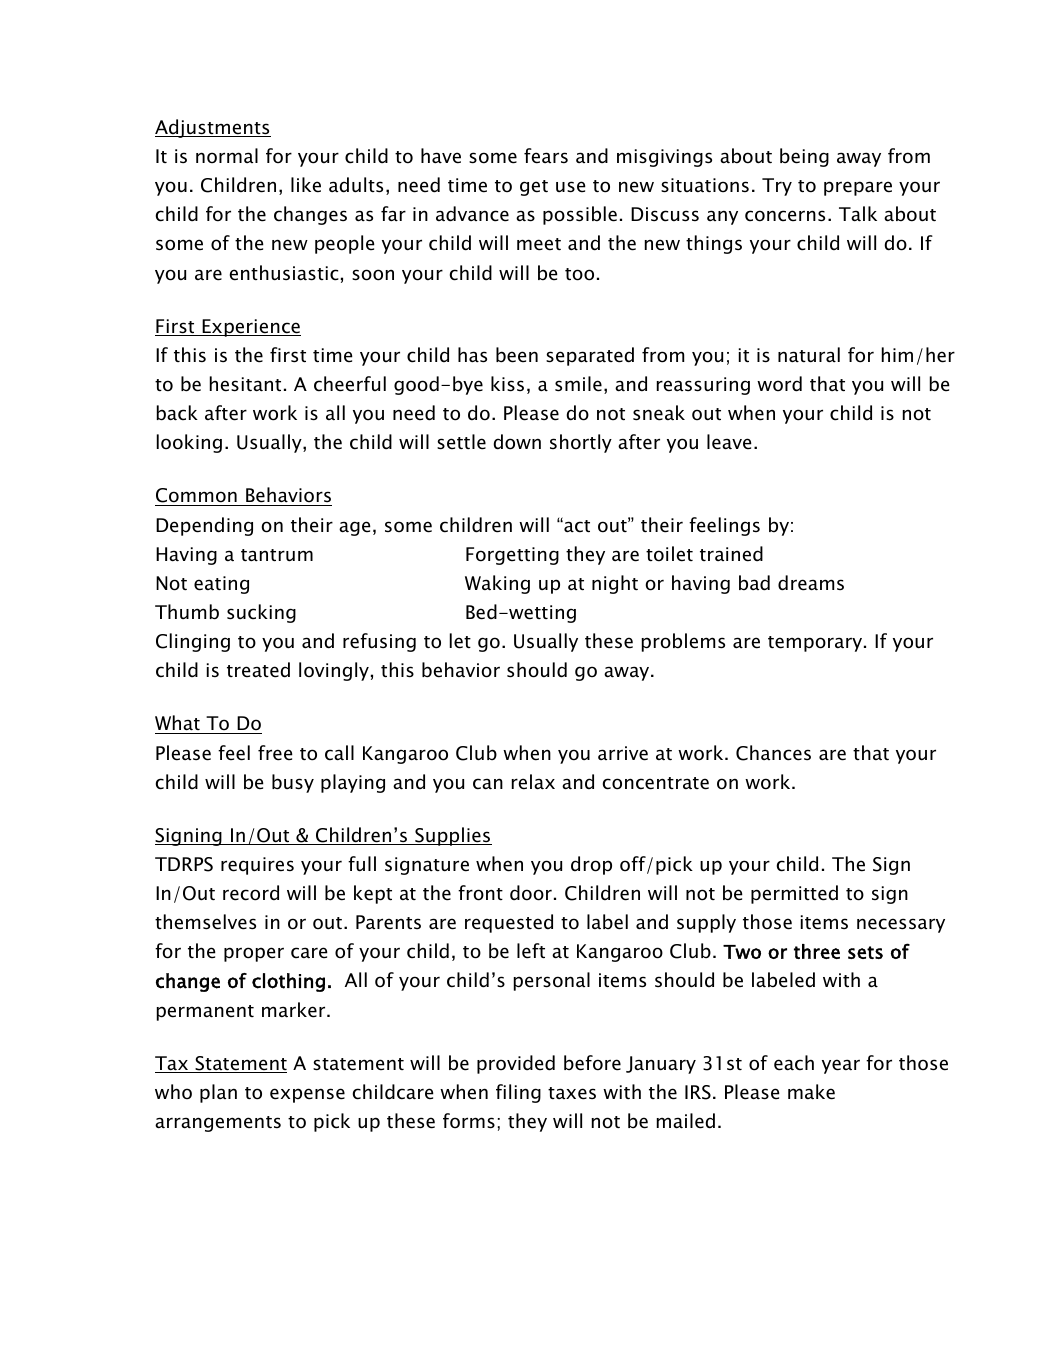  What do you see at coordinates (227, 156) in the document?
I see `normal` at bounding box center [227, 156].
